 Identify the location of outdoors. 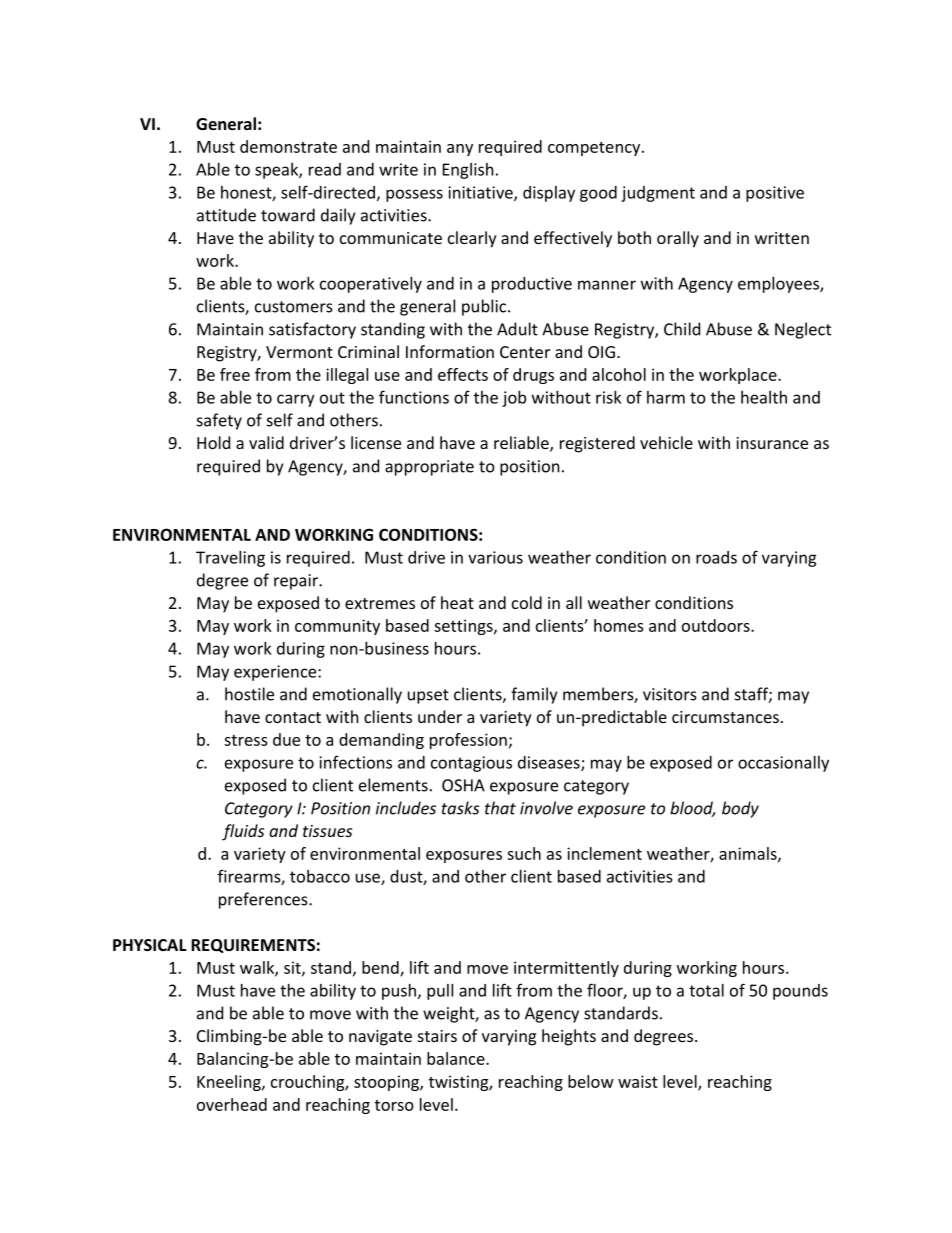
(717, 625).
